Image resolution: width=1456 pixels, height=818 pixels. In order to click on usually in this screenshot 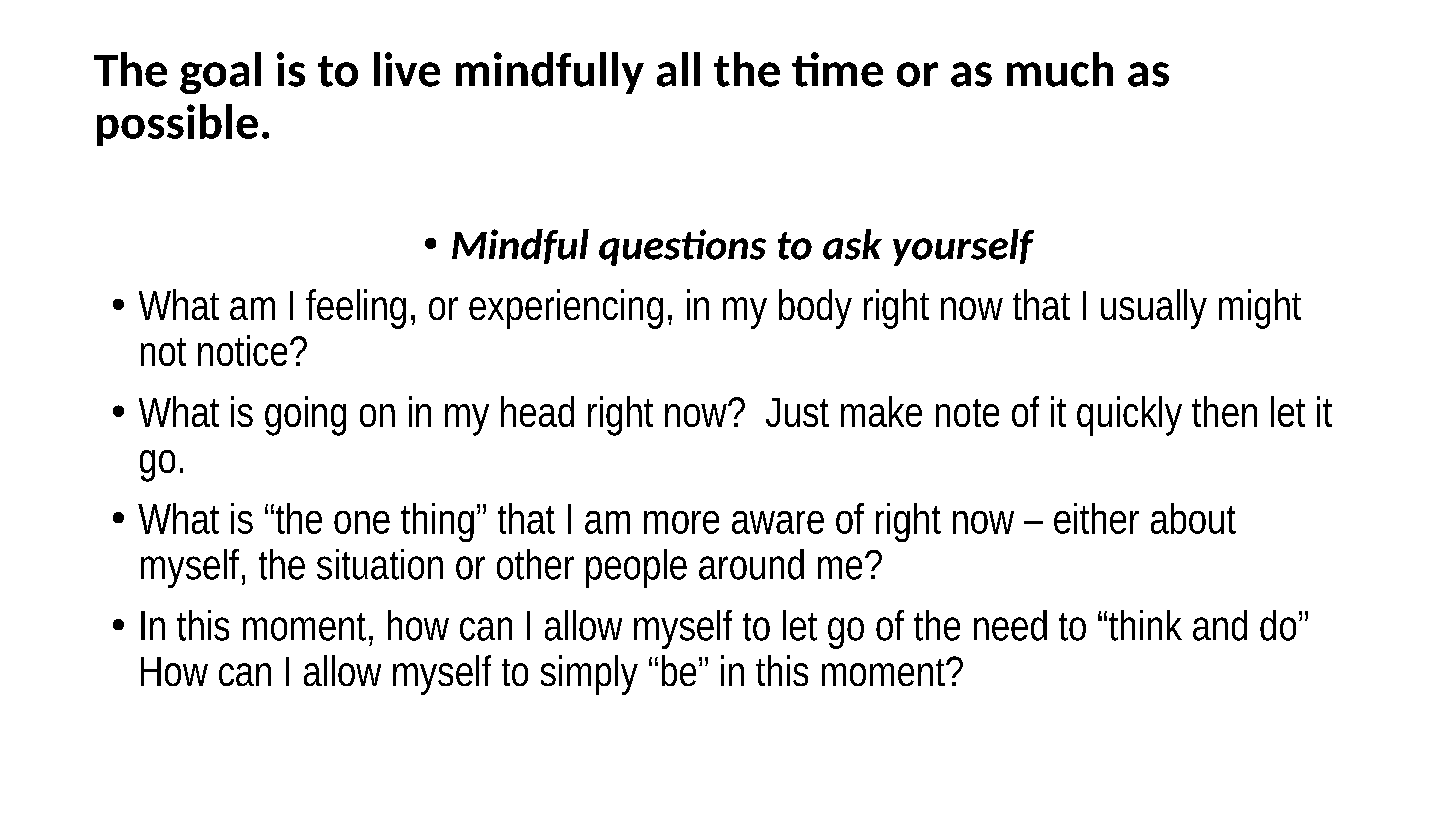, I will do `click(1154, 309)`.
